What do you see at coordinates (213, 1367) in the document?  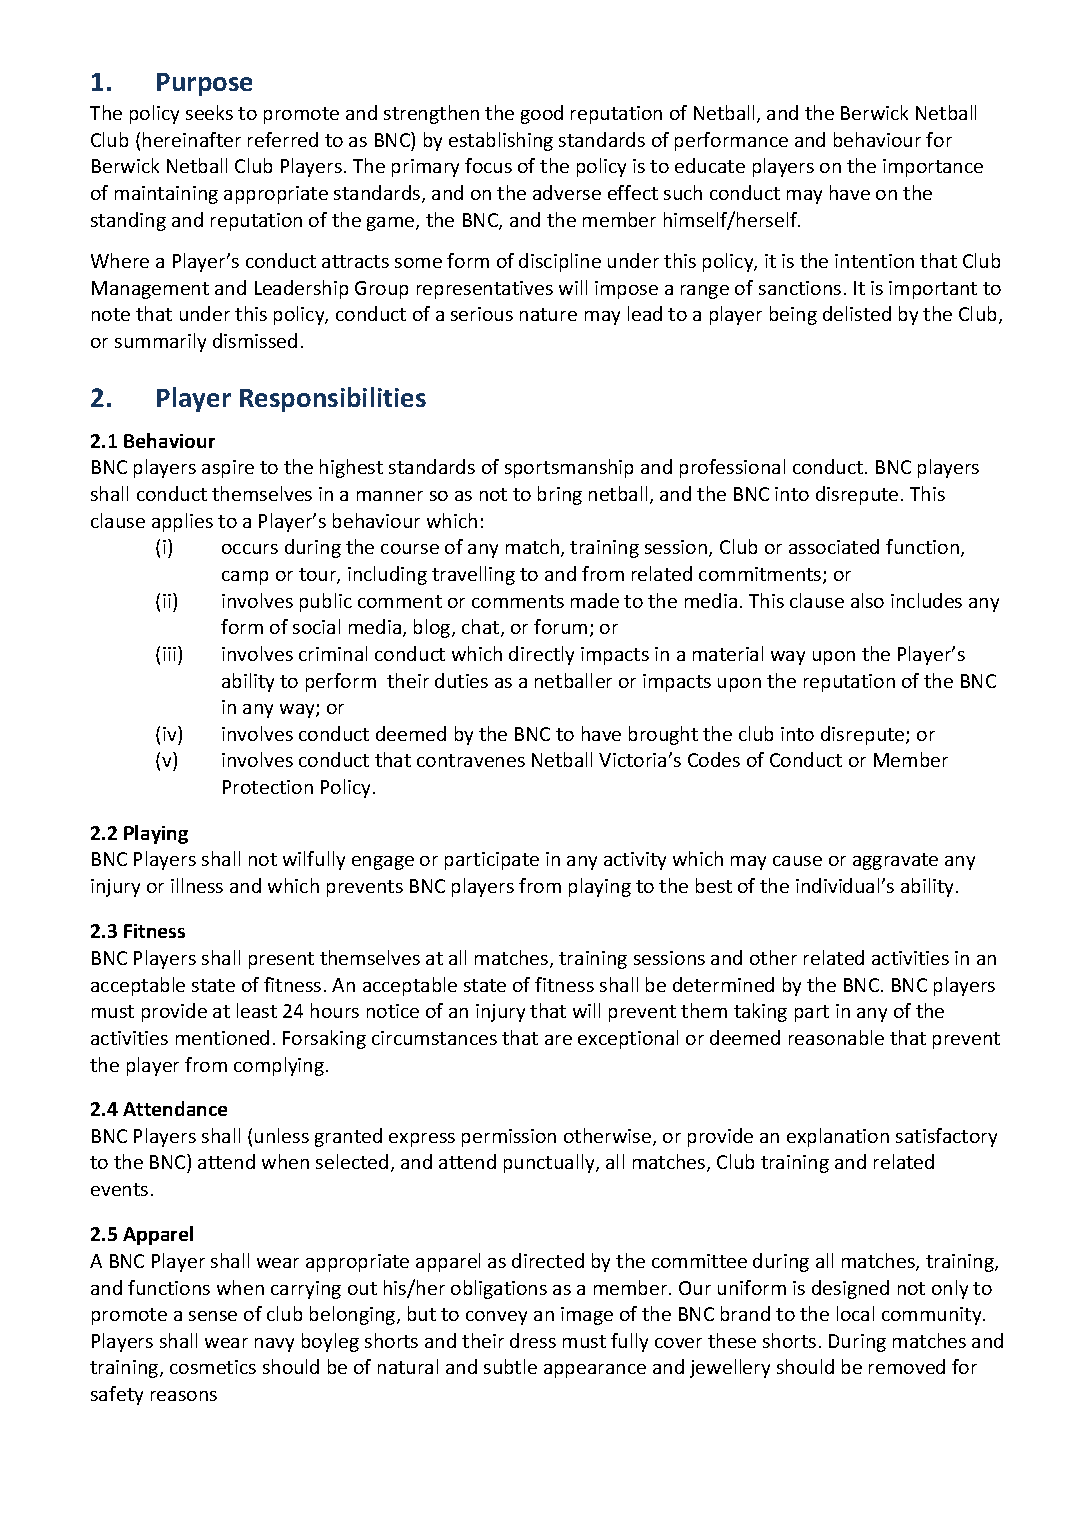 I see `cosmetics` at bounding box center [213, 1367].
